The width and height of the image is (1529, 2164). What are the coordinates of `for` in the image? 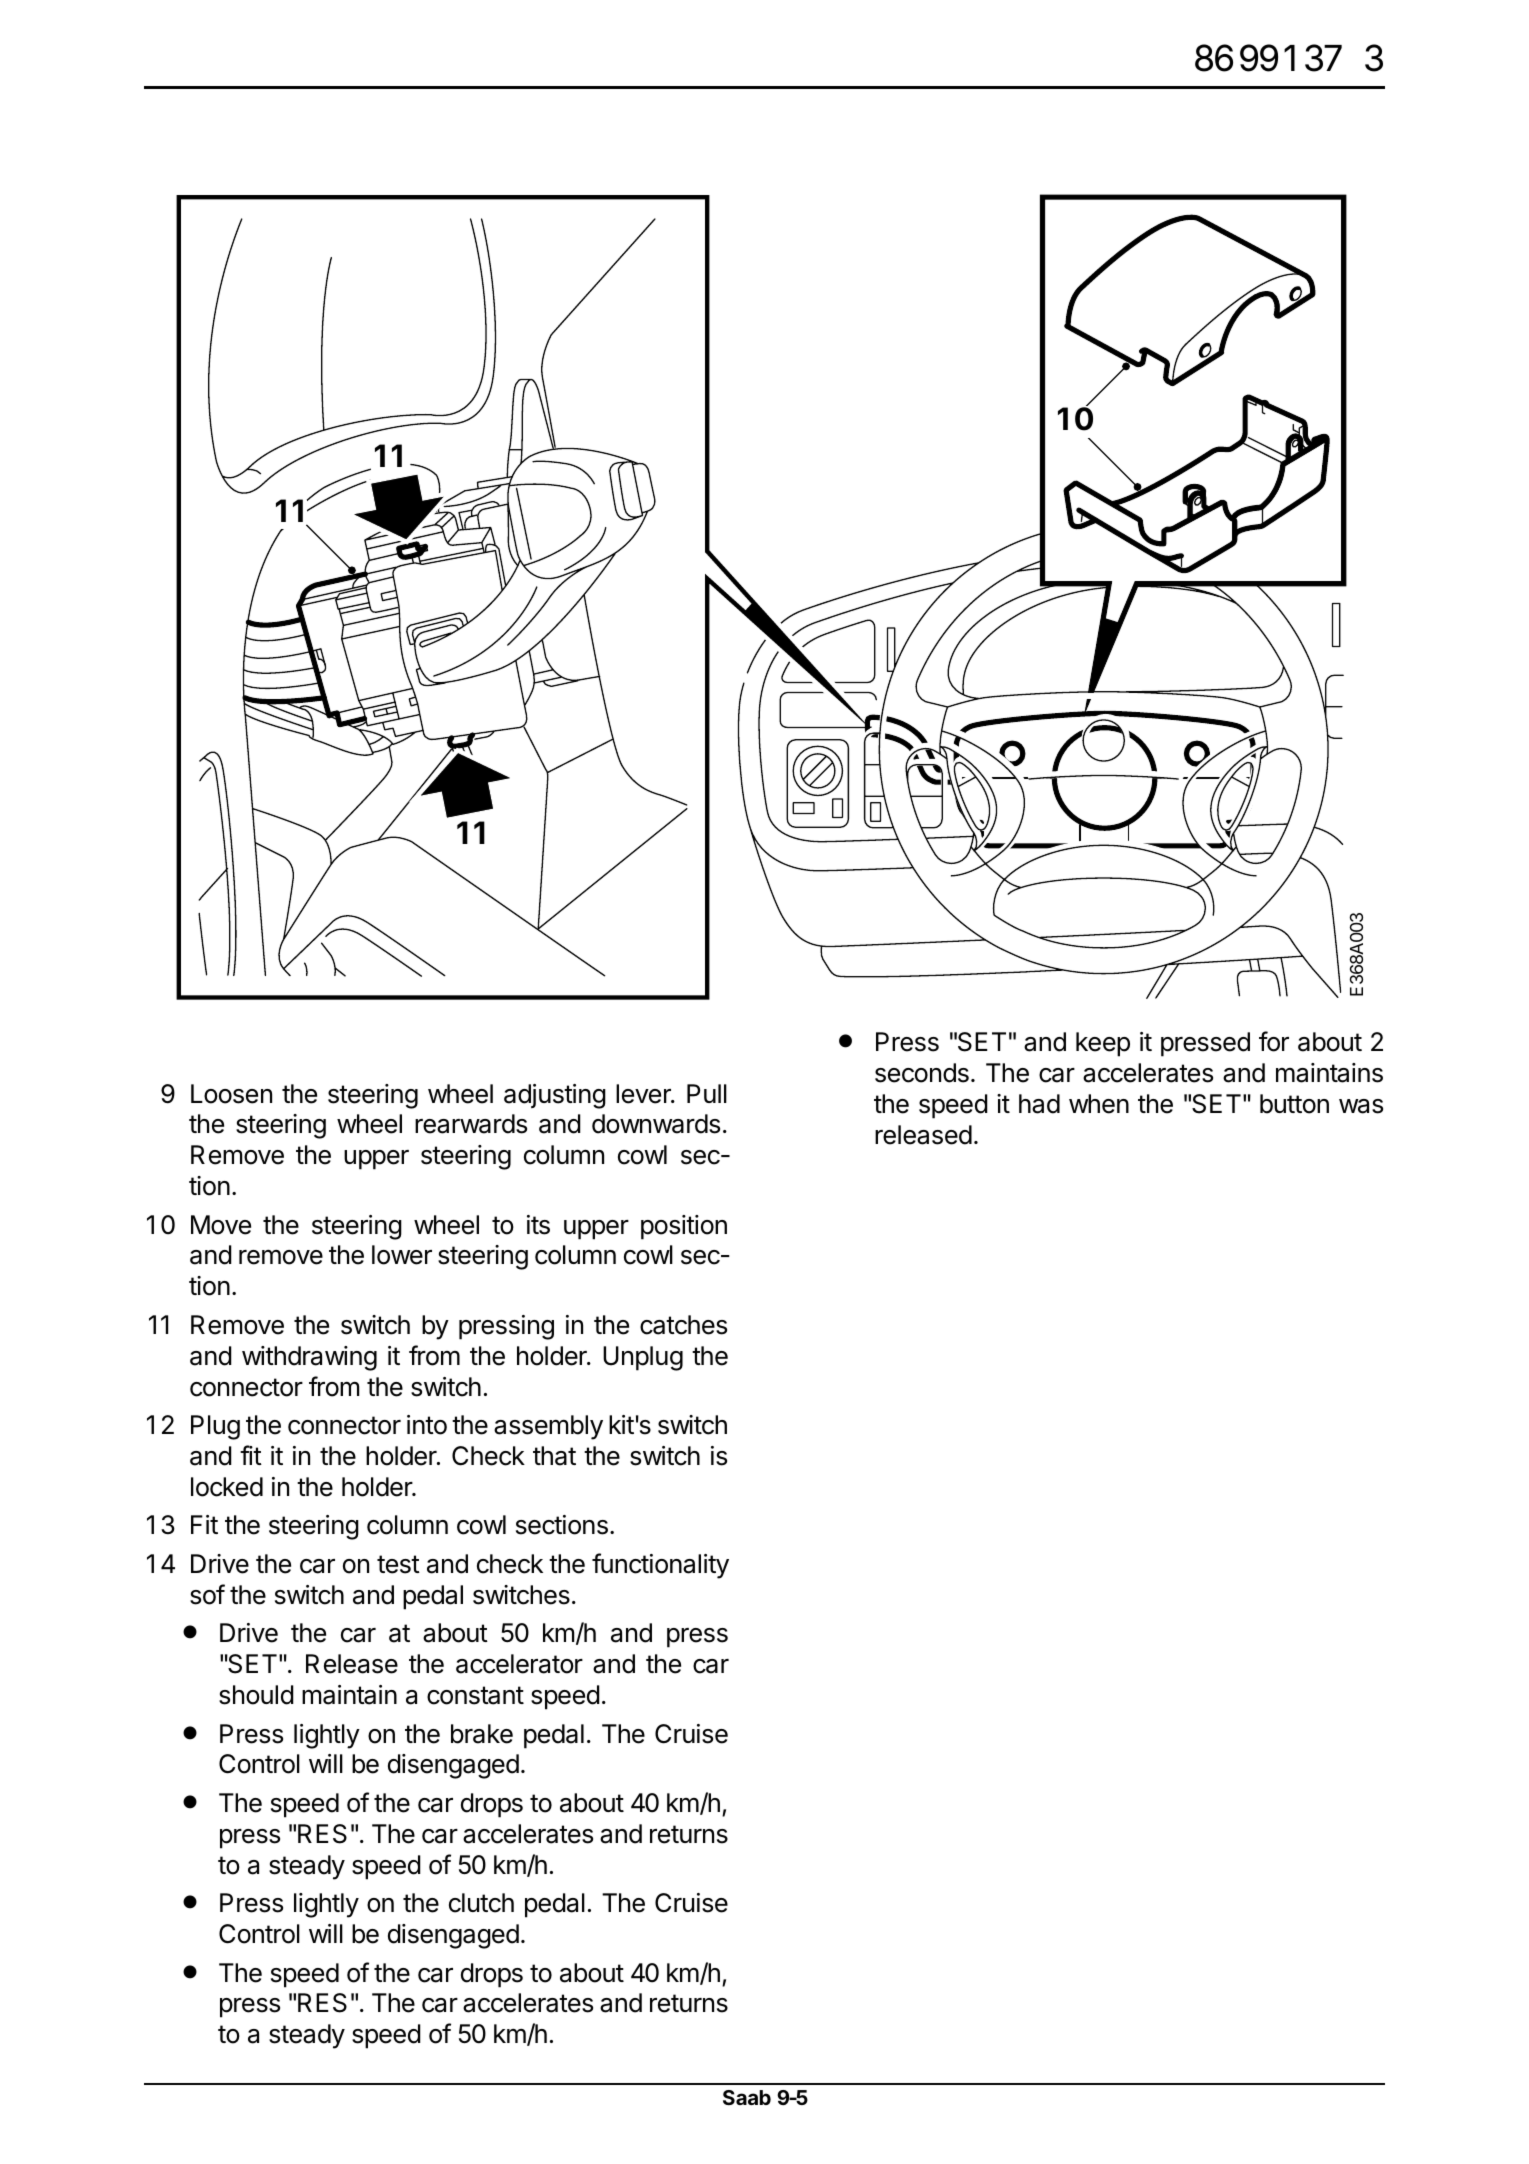 It's located at (1274, 1041).
